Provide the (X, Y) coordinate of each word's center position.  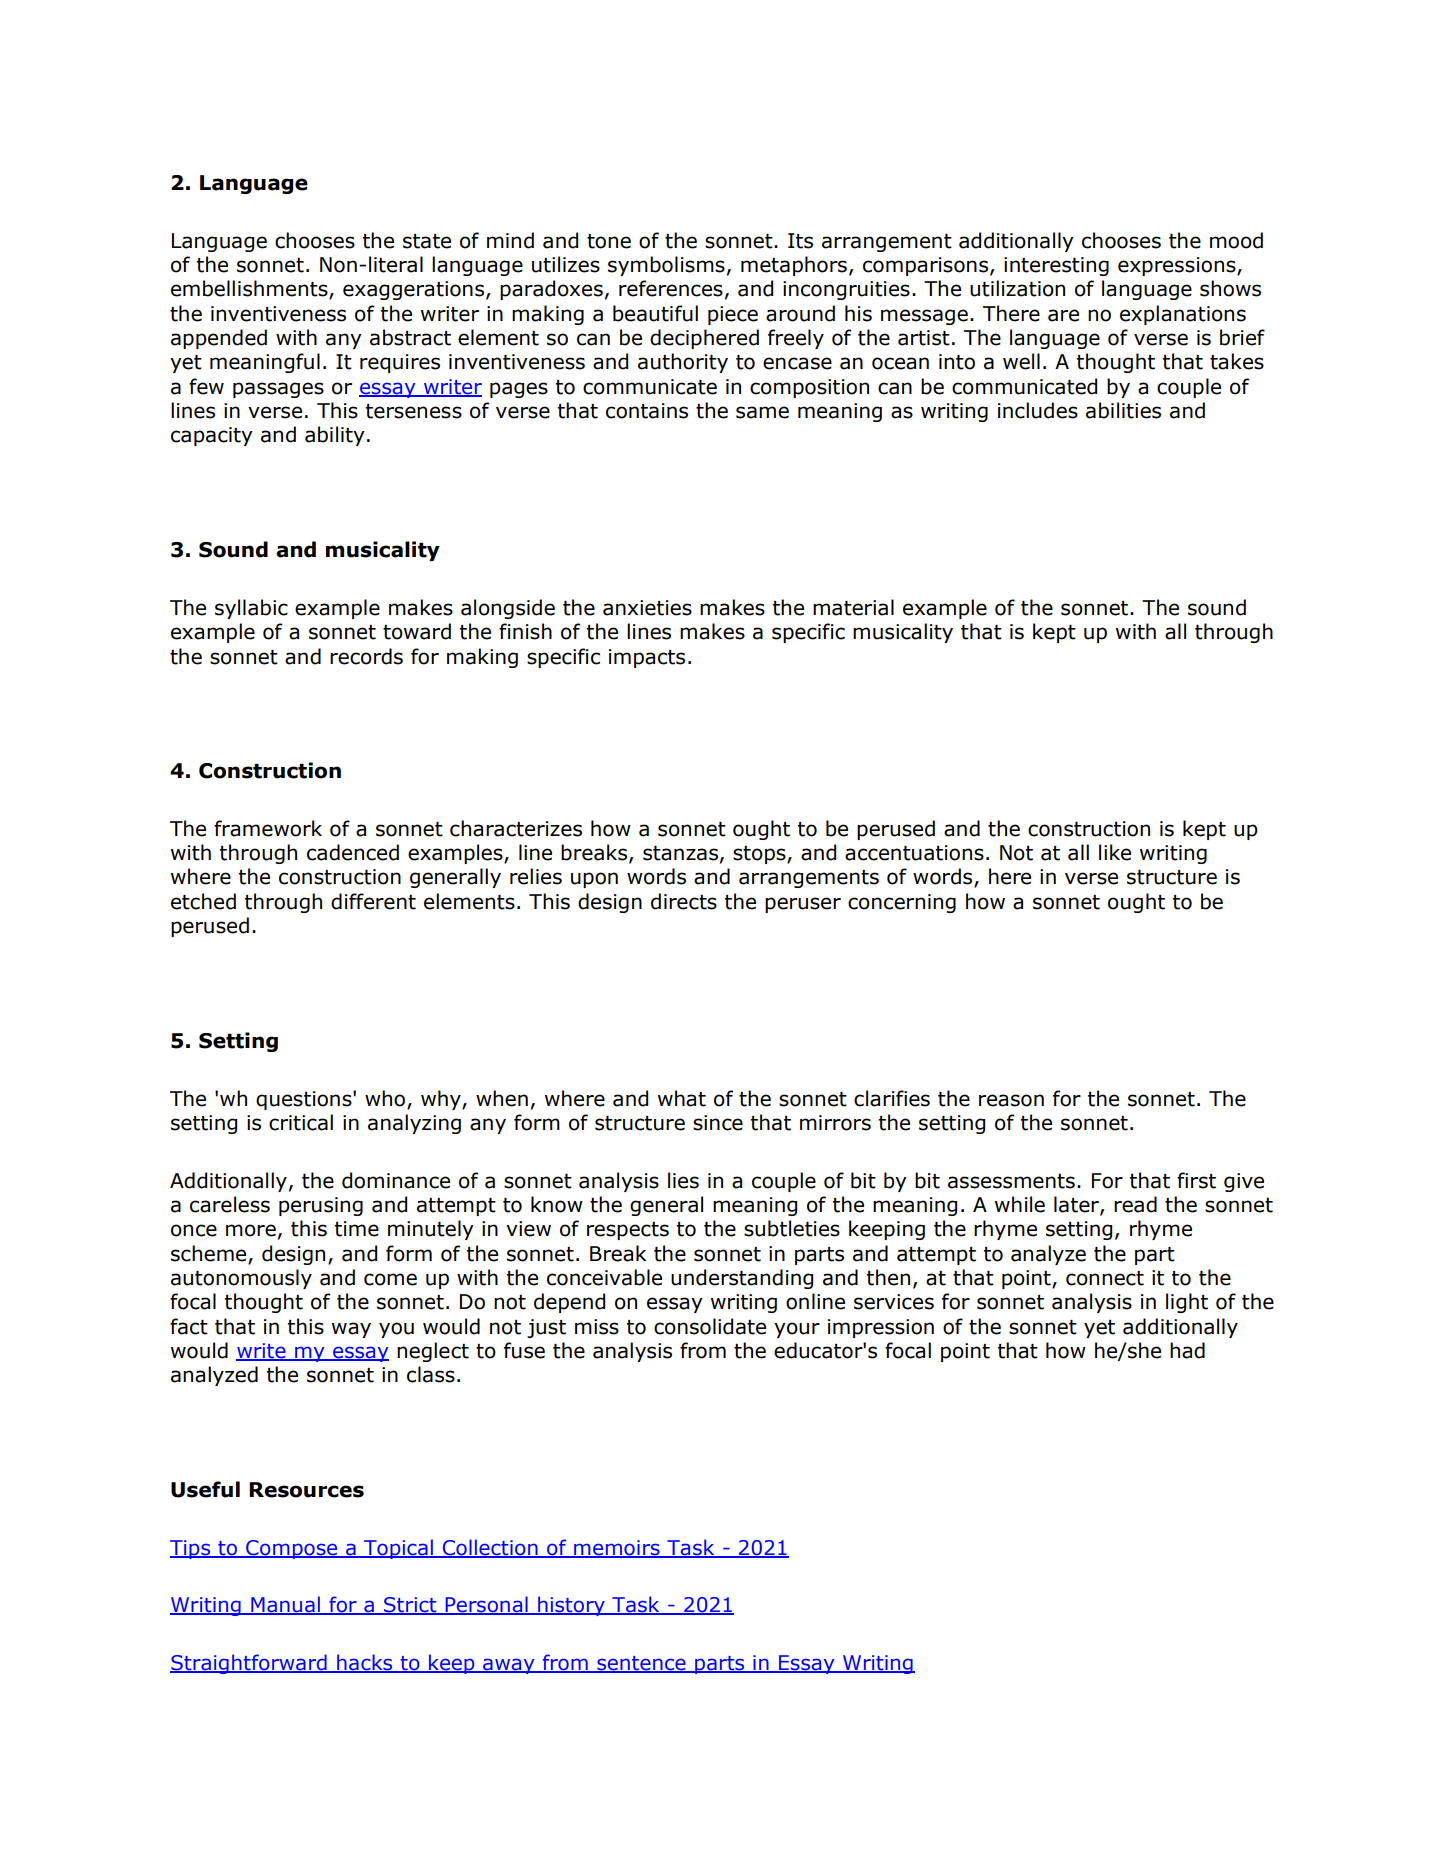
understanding (742, 1279)
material (853, 607)
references (671, 288)
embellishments (250, 289)
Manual (285, 1605)
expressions (1178, 266)
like (1115, 852)
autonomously (241, 1279)
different (373, 901)
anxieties (647, 608)
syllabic (251, 609)
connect (1105, 1278)
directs (684, 901)
